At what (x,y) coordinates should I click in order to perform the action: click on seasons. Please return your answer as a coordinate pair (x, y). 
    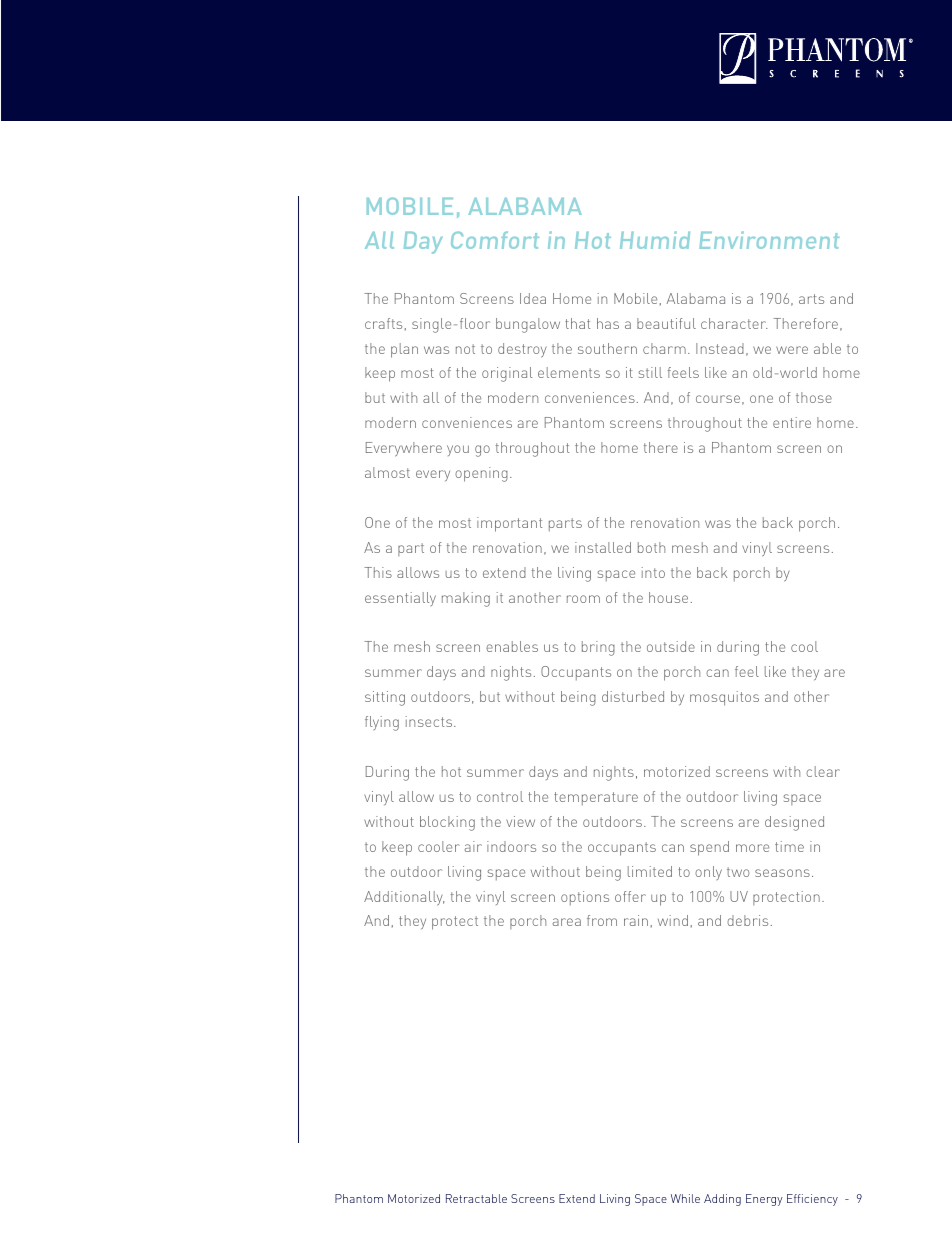
    Looking at the image, I should click on (782, 873).
